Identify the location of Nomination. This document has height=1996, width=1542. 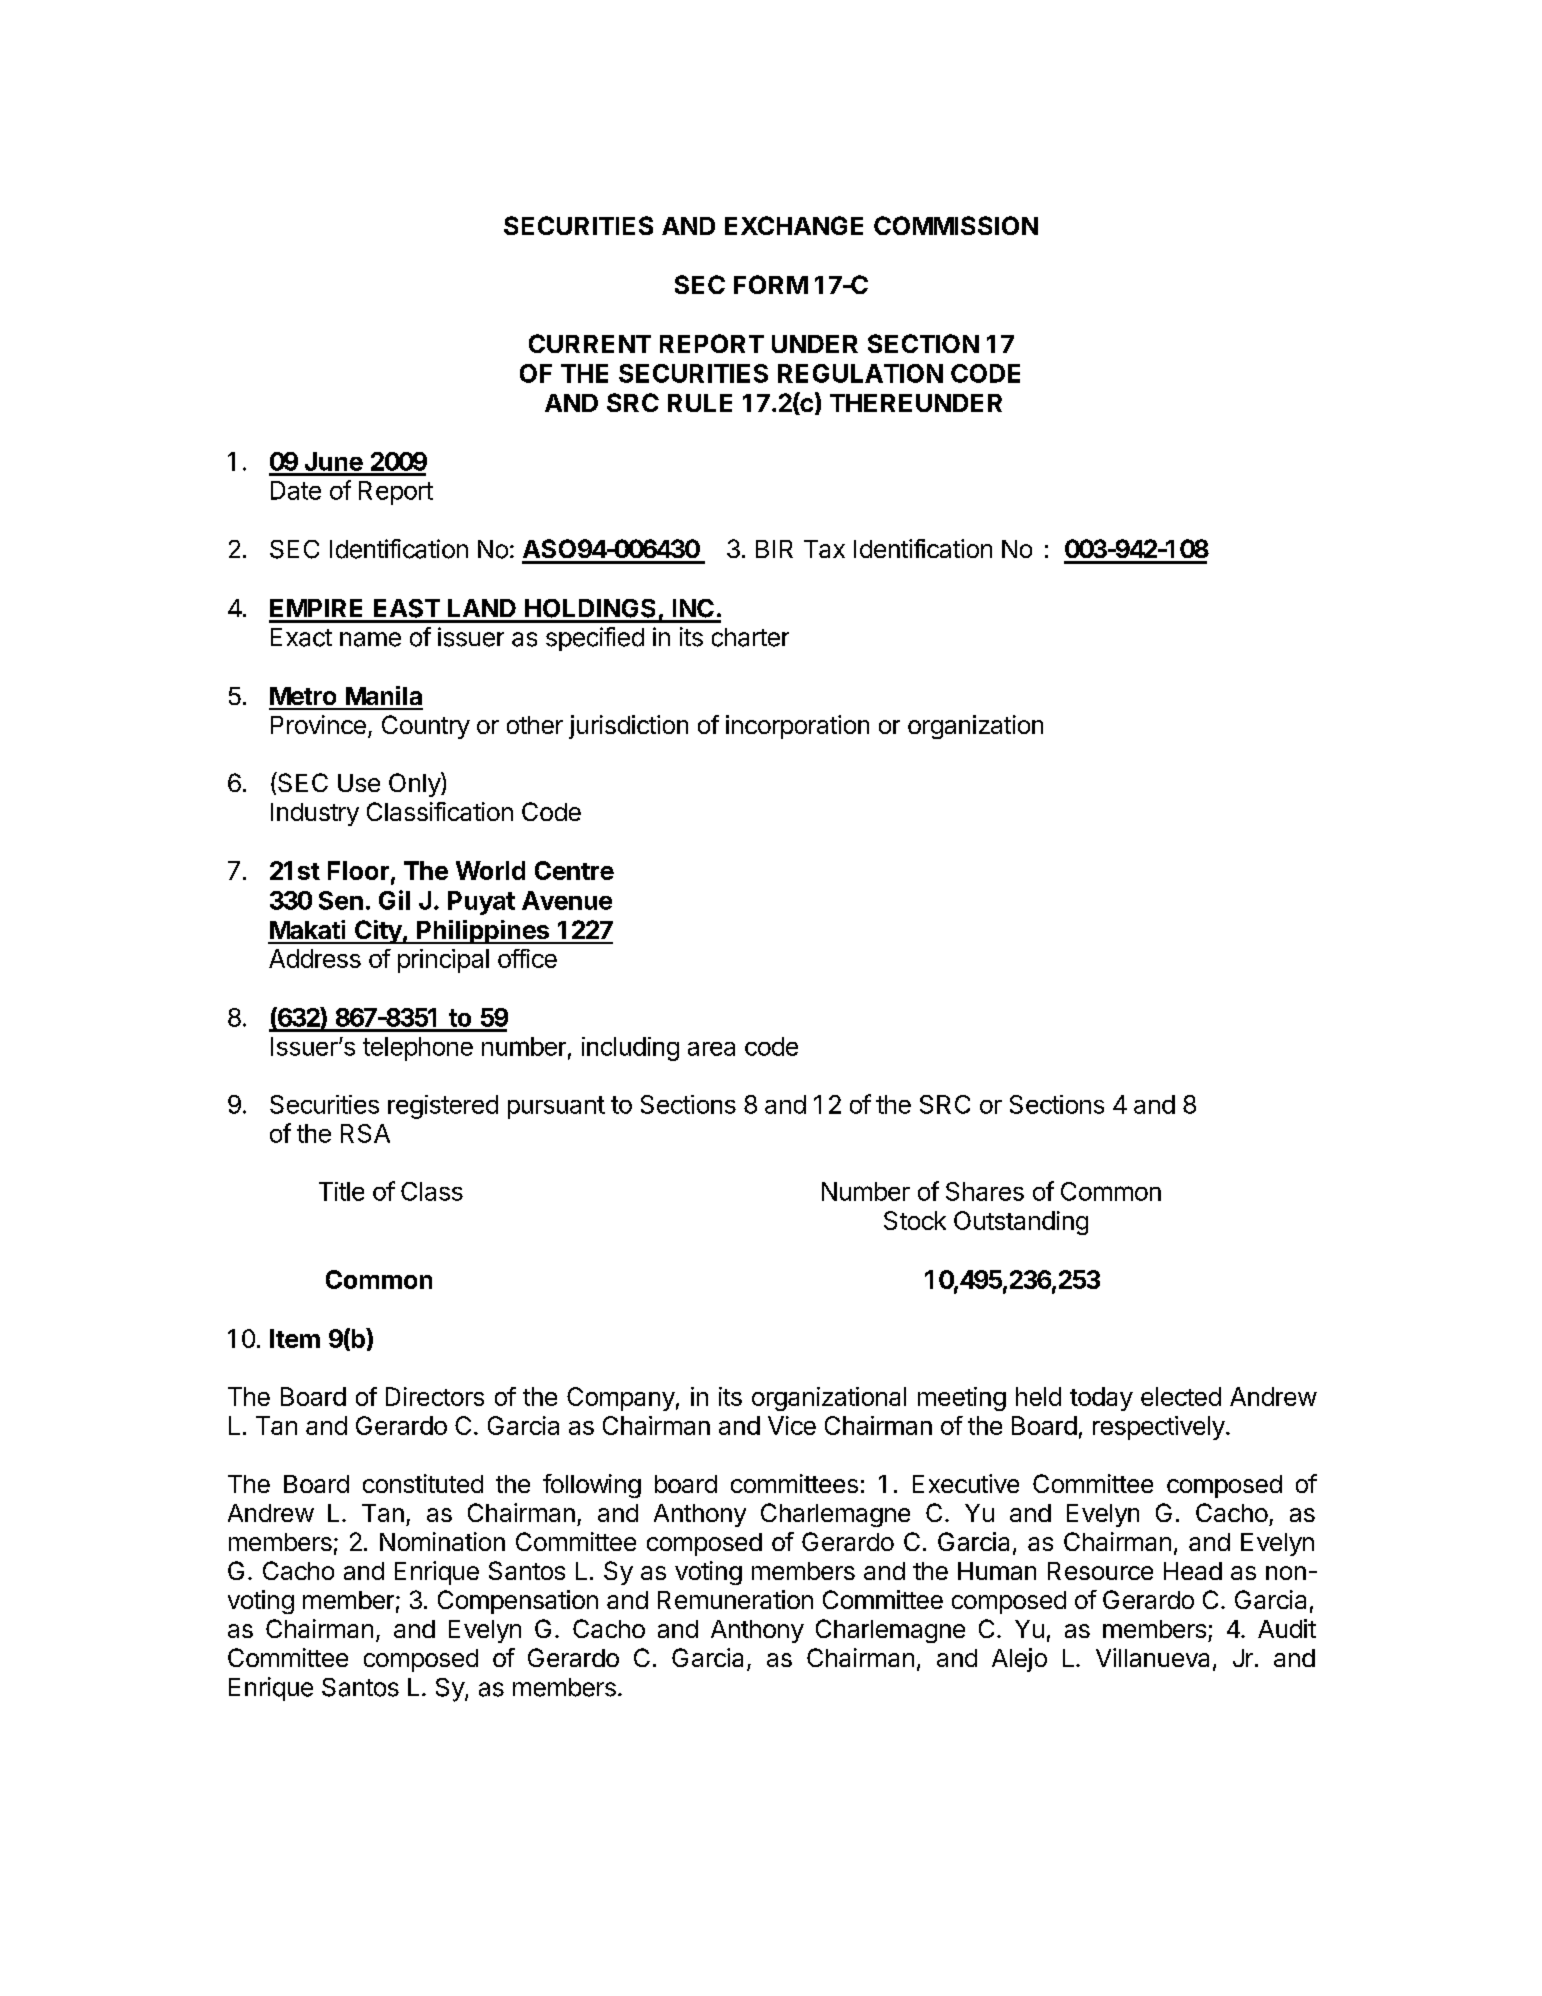
(442, 1541).
